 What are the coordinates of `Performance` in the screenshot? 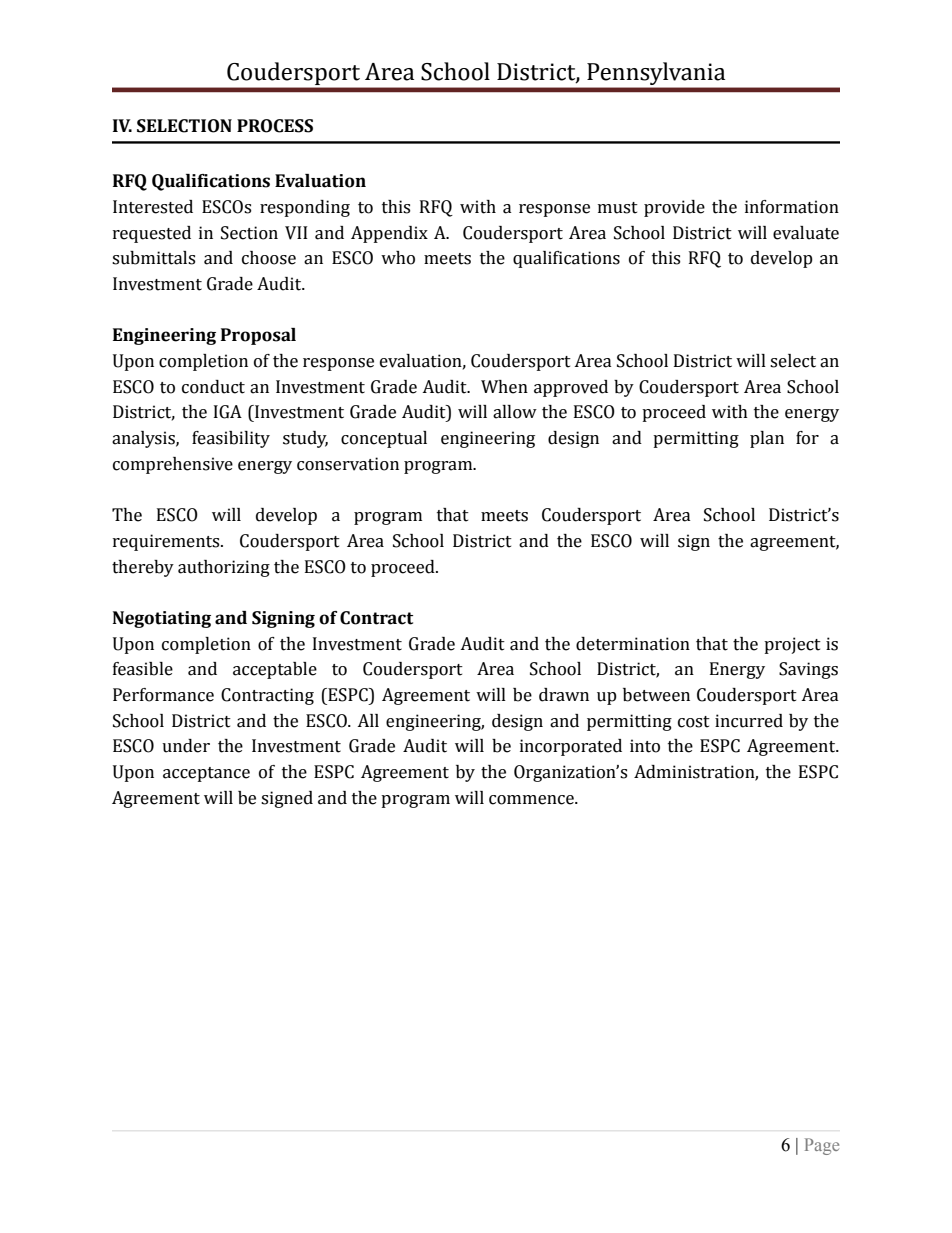 It's located at (163, 695).
